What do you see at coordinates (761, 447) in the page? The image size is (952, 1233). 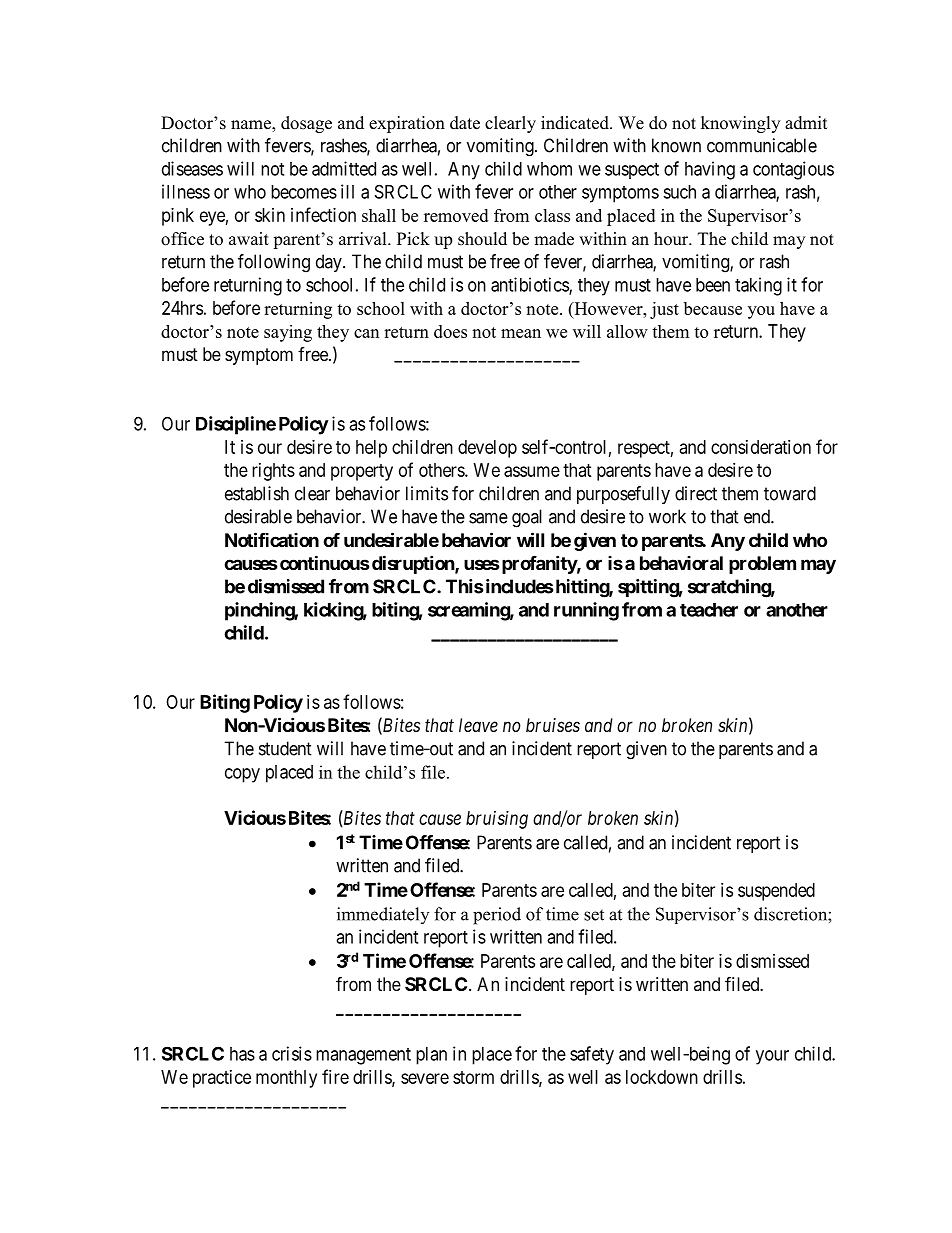 I see `consideration` at bounding box center [761, 447].
